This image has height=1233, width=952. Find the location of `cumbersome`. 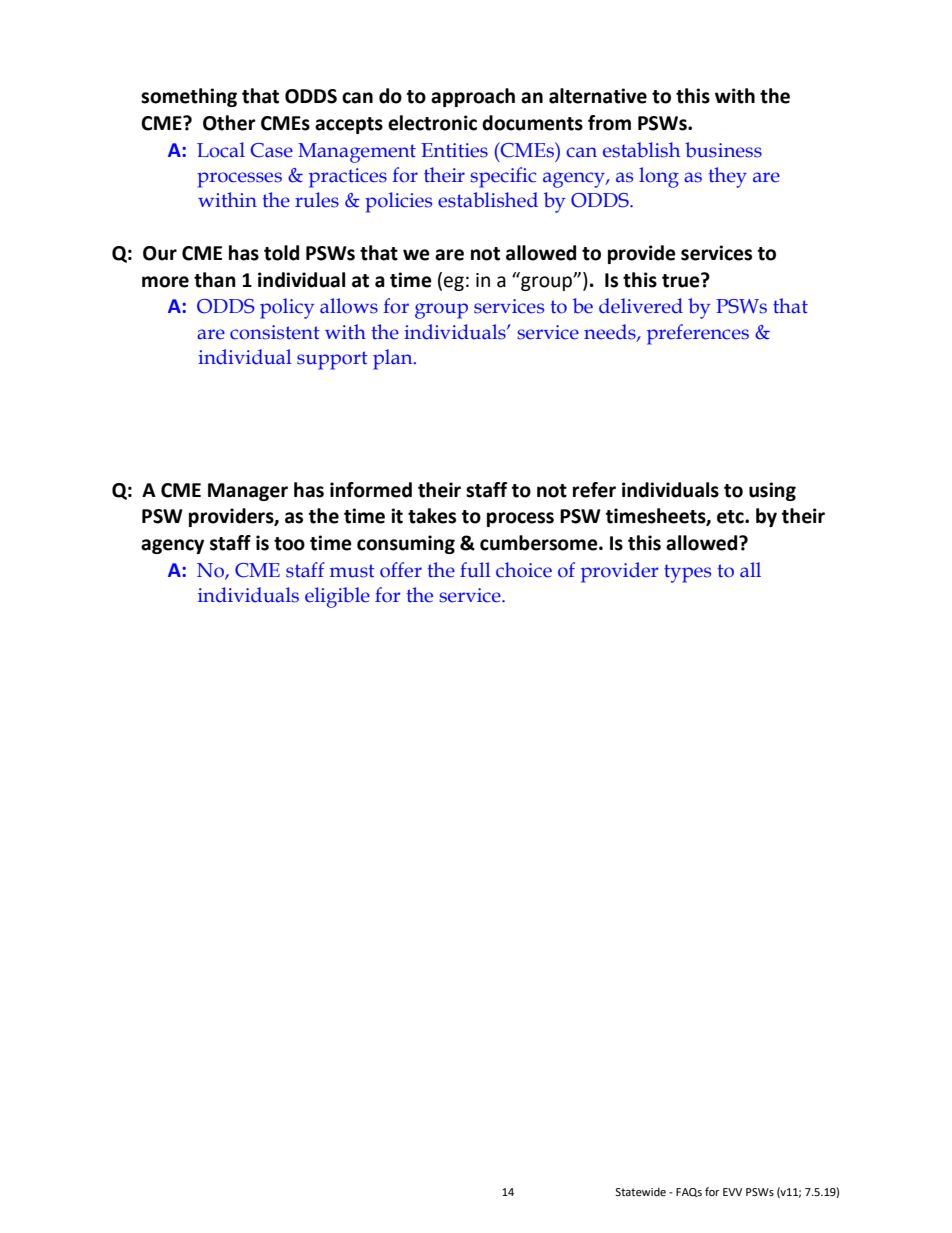

cumbersome is located at coordinates (540, 543).
